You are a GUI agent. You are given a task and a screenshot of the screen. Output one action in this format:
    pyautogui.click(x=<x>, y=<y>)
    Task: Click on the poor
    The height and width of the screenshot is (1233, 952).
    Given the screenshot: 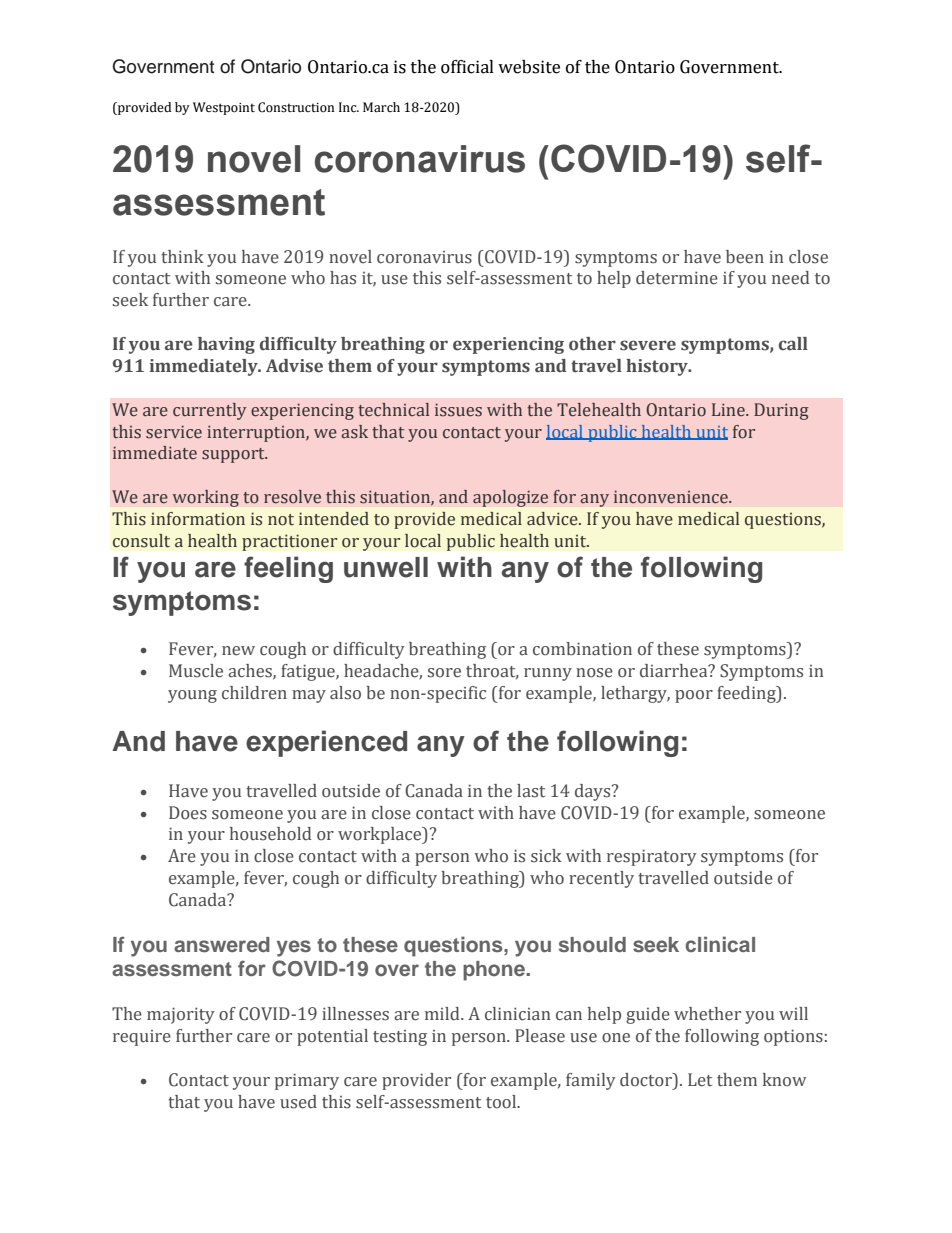 What is the action you would take?
    pyautogui.click(x=694, y=696)
